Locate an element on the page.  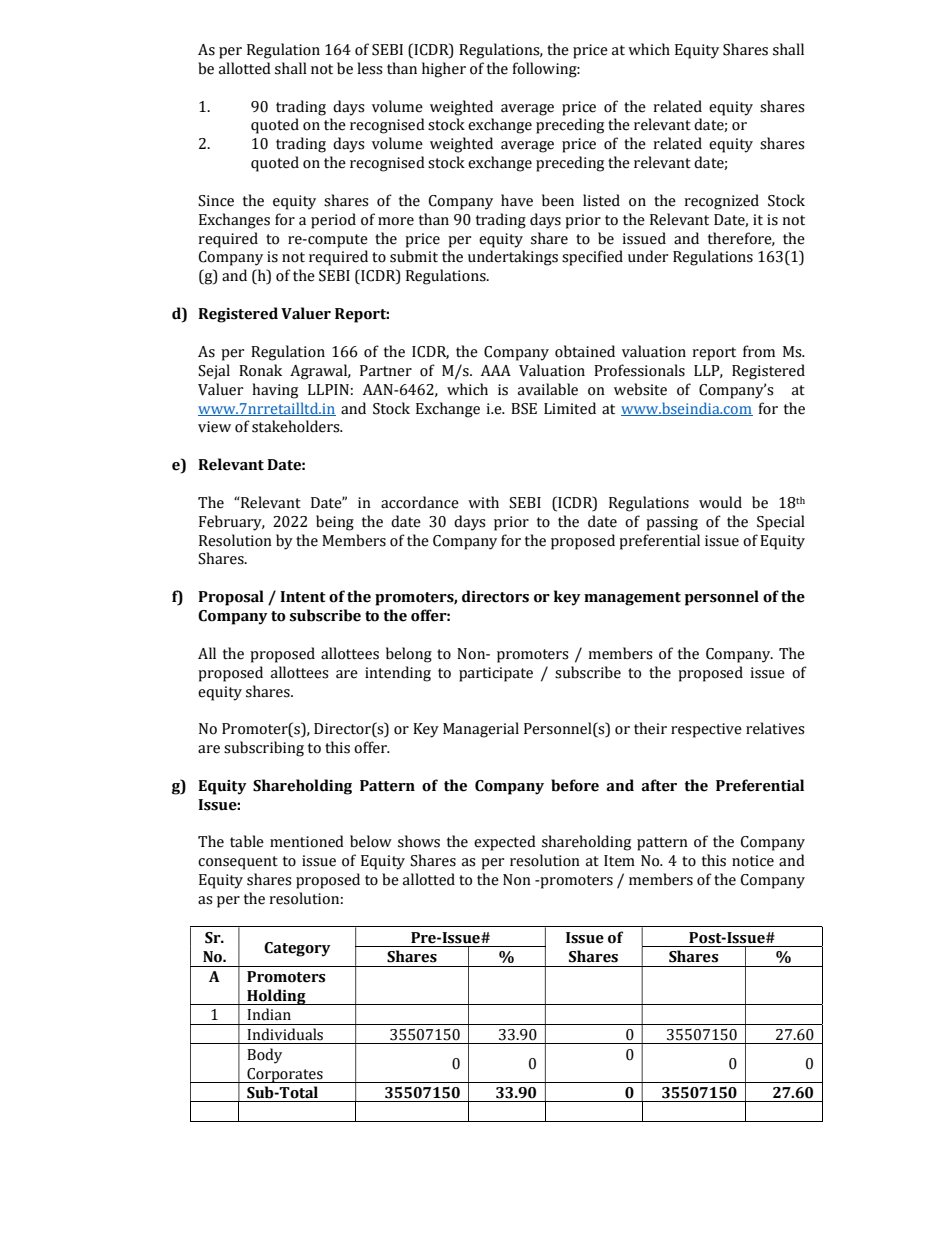
recognized is located at coordinates (721, 202).
